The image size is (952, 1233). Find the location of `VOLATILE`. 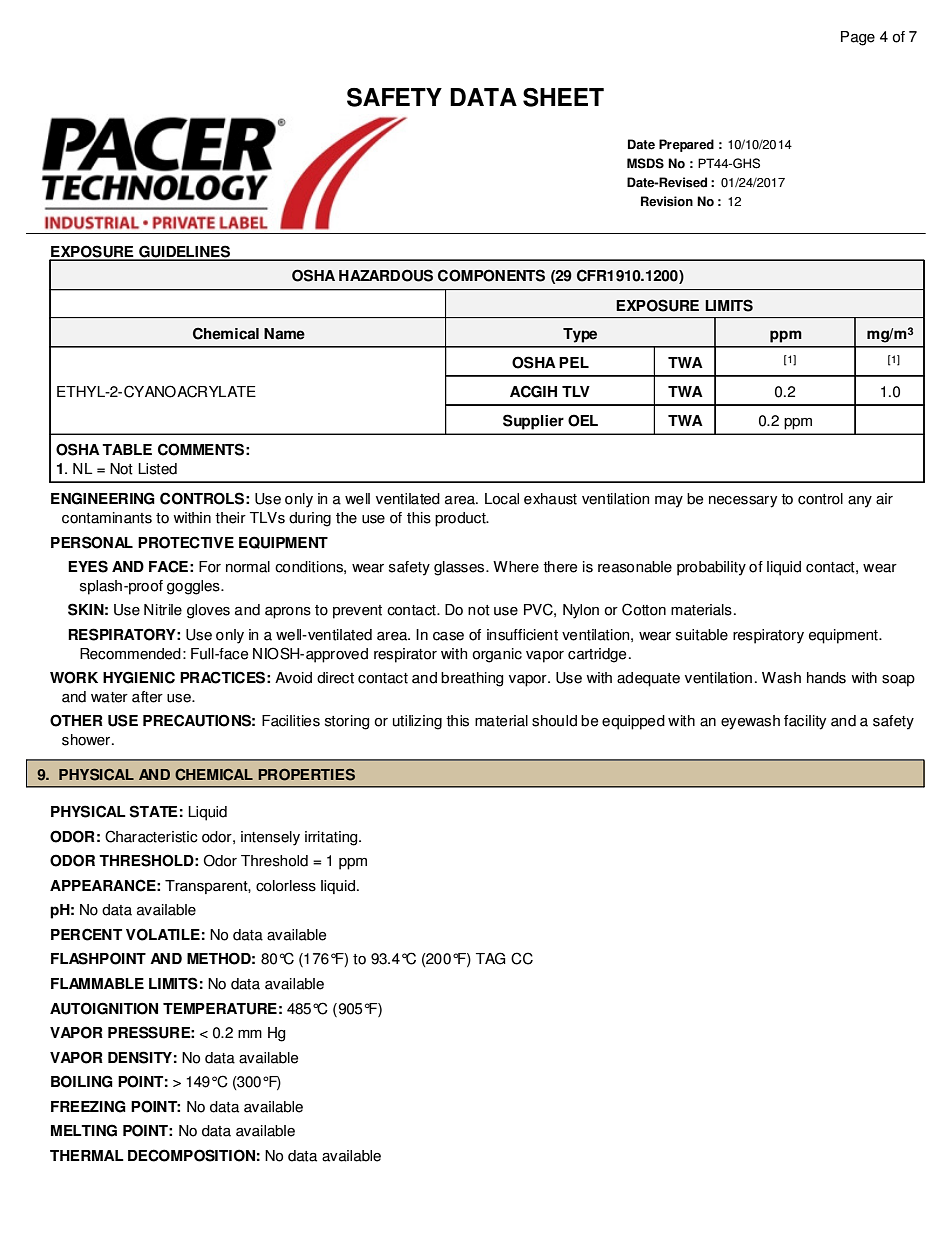

VOLATILE is located at coordinates (163, 934).
